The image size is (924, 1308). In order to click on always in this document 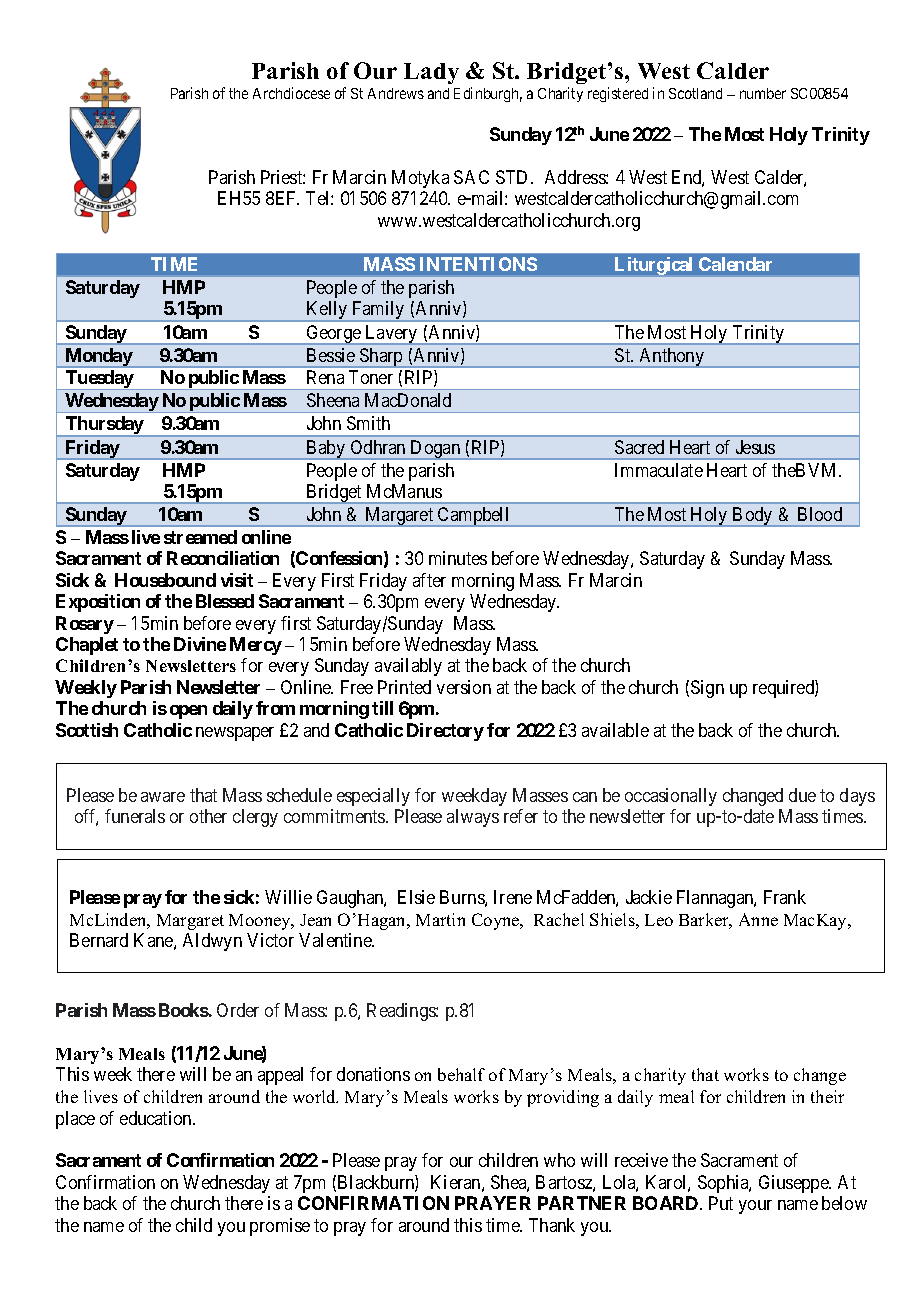, I will do `click(473, 818)`.
